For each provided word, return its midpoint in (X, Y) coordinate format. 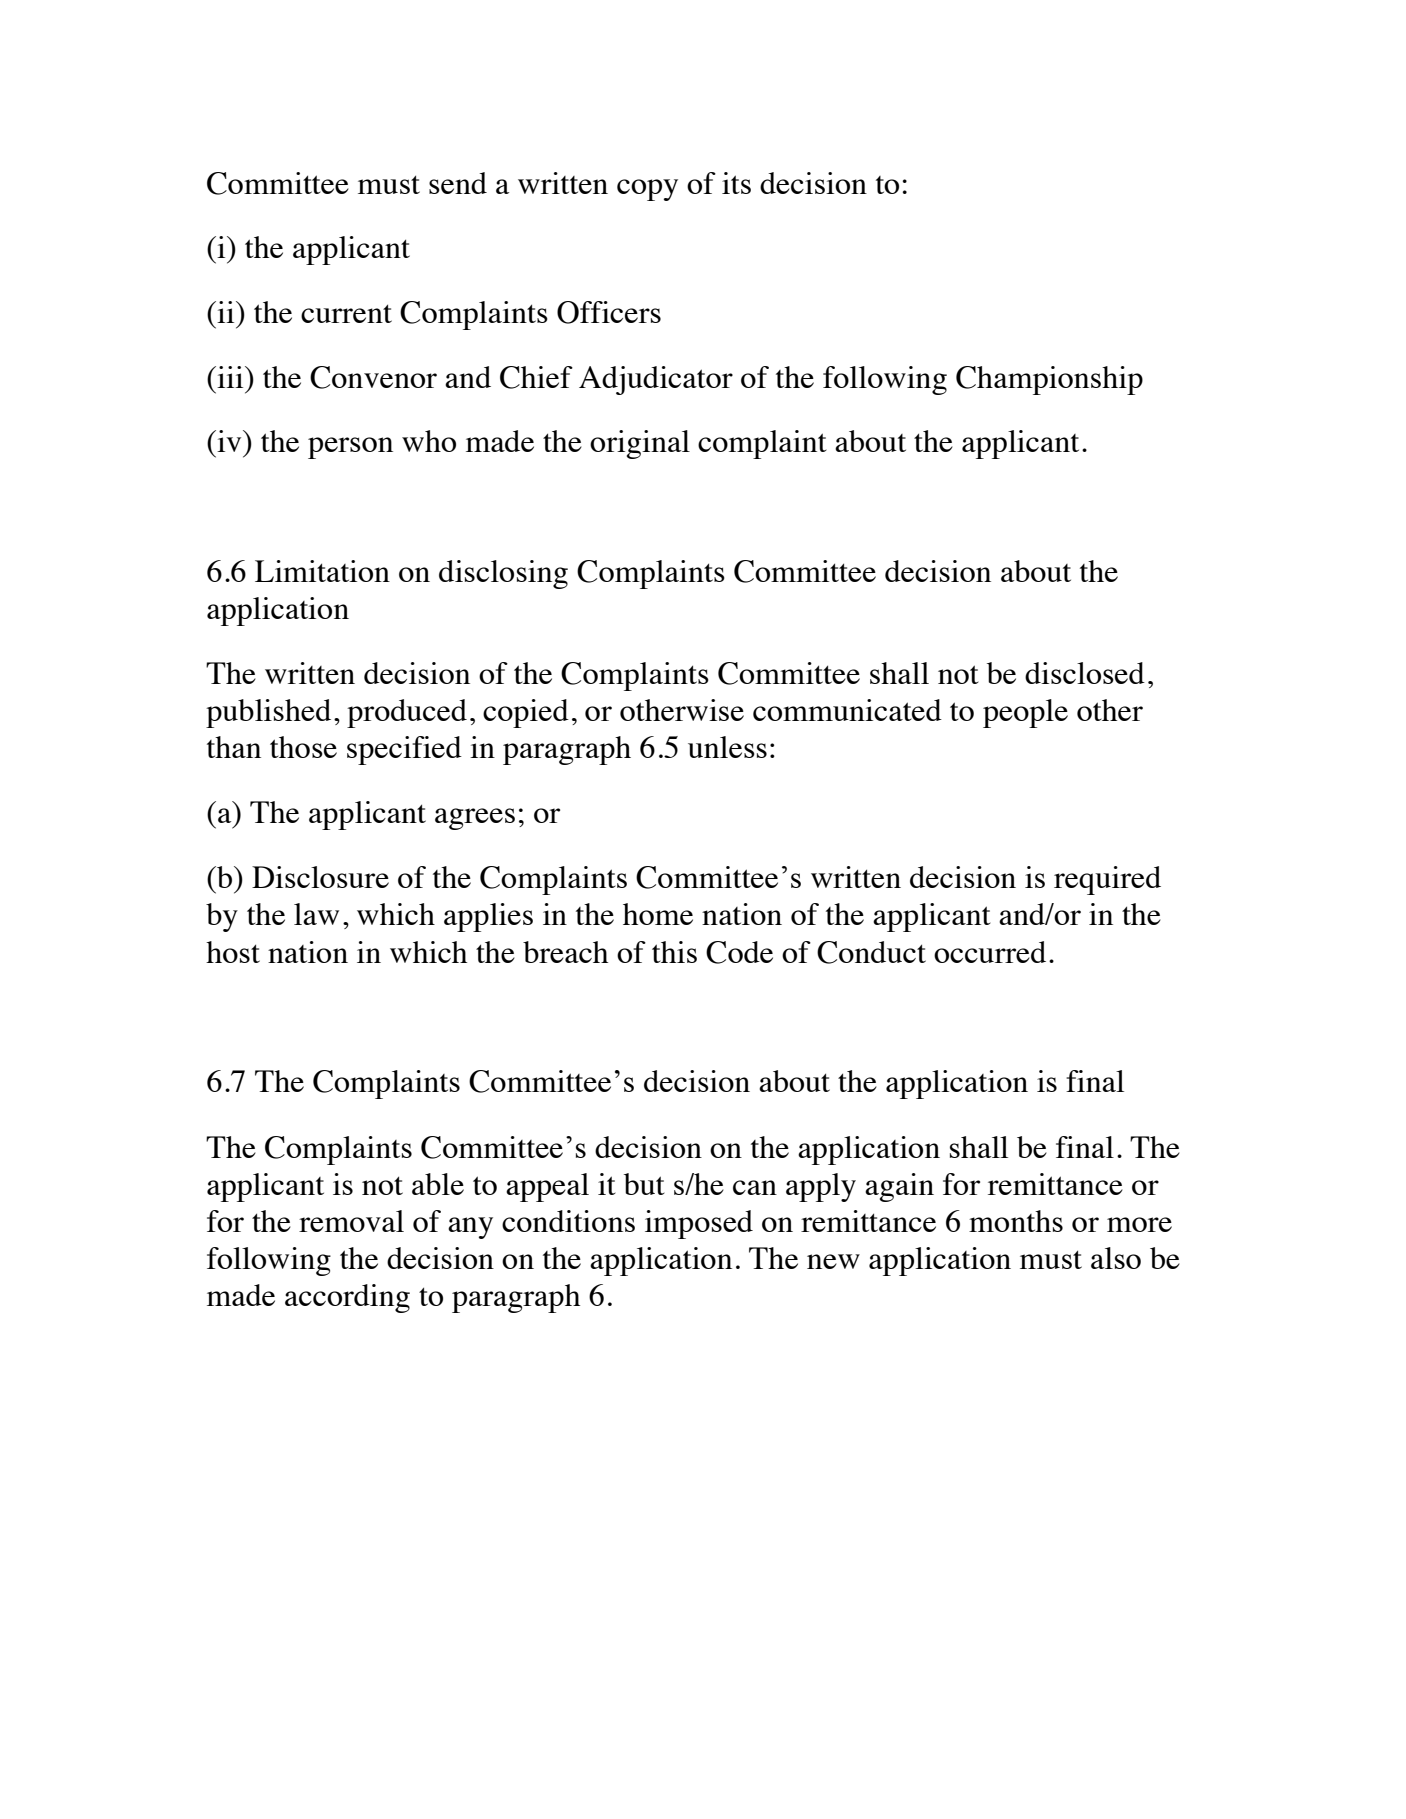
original (640, 444)
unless (727, 747)
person (350, 448)
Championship (1049, 380)
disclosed (1085, 673)
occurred (990, 952)
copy (647, 190)
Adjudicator (656, 380)
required (1107, 880)
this (674, 952)
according (347, 1298)
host (233, 952)
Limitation (322, 571)
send (458, 183)
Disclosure (320, 877)
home (658, 914)
